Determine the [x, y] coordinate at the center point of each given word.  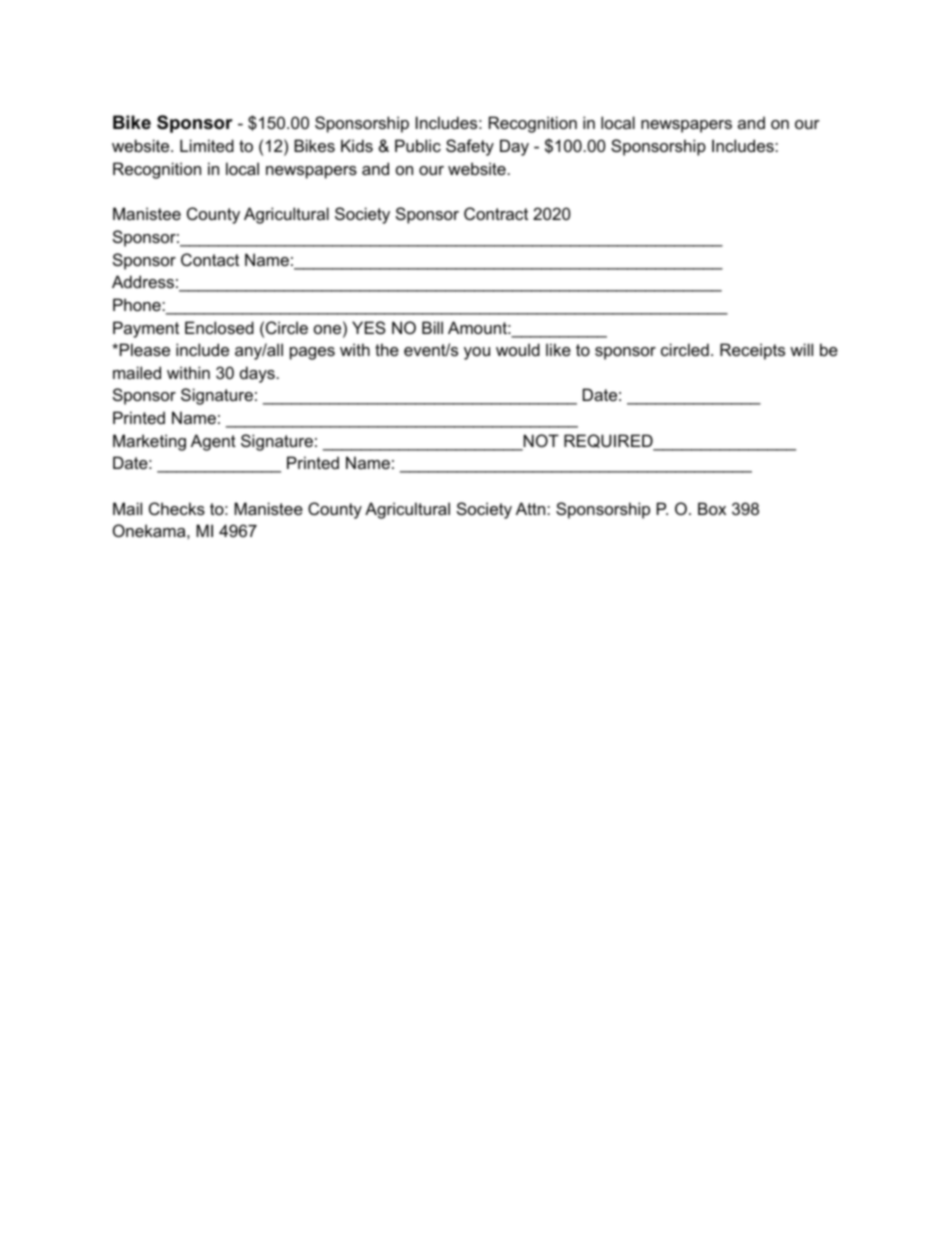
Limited [207, 145]
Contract [496, 213]
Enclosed [219, 327]
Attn [532, 508]
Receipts [752, 351]
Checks [177, 508]
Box [712, 508]
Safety [470, 147]
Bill [432, 327]
